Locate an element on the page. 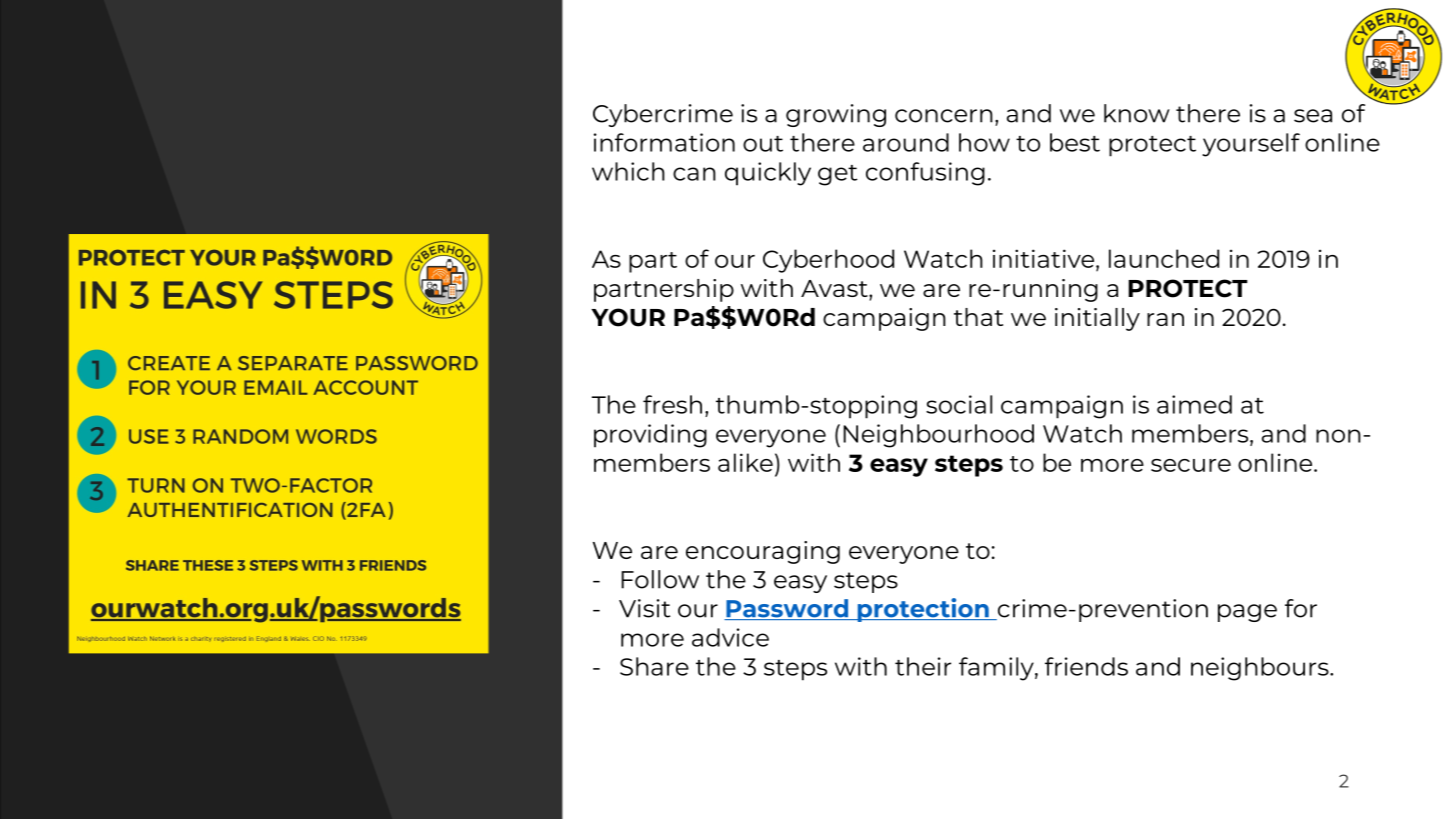 This document has width=1456, height=819. how is located at coordinates (984, 142).
